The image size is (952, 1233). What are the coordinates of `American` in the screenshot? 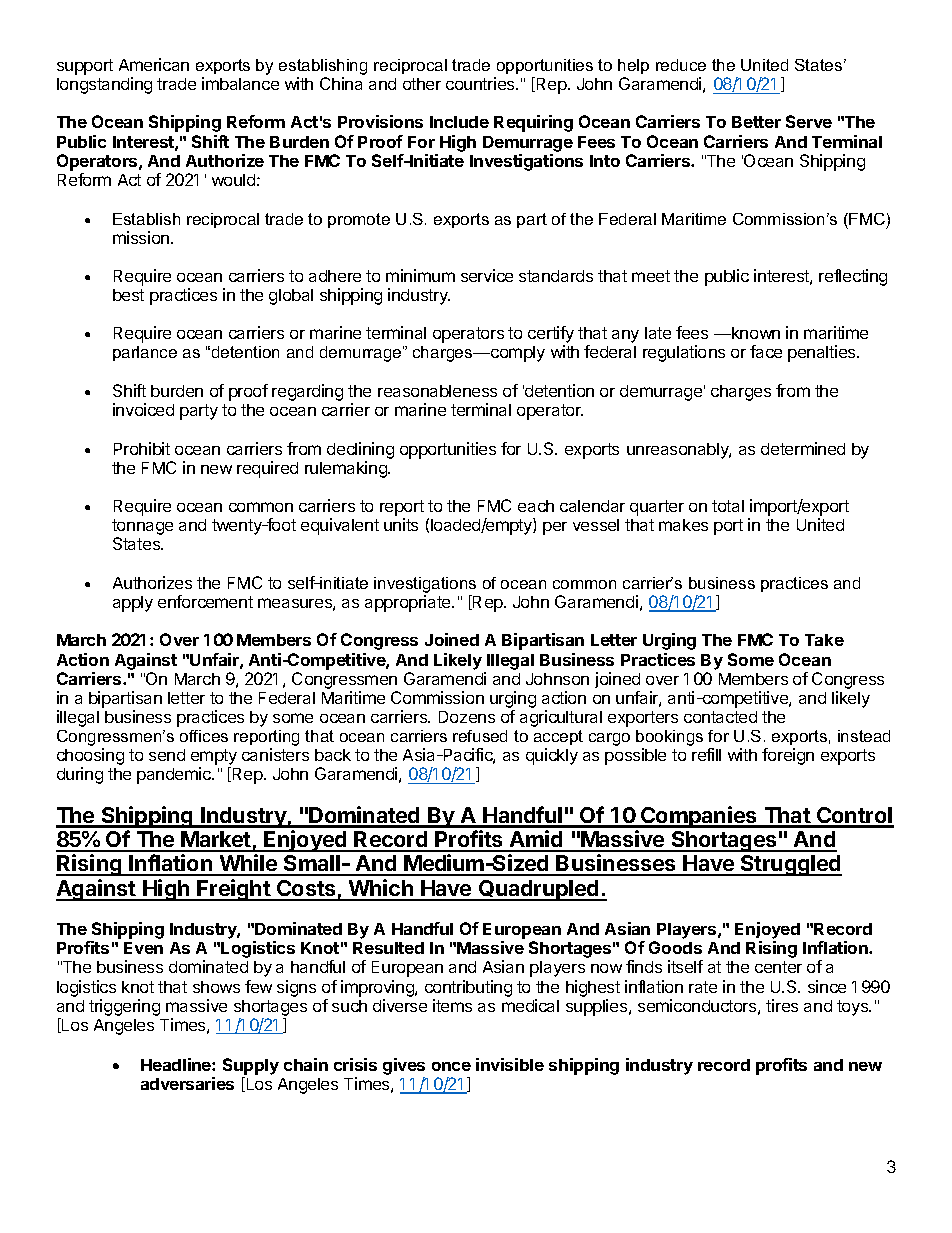 It's located at (154, 64).
